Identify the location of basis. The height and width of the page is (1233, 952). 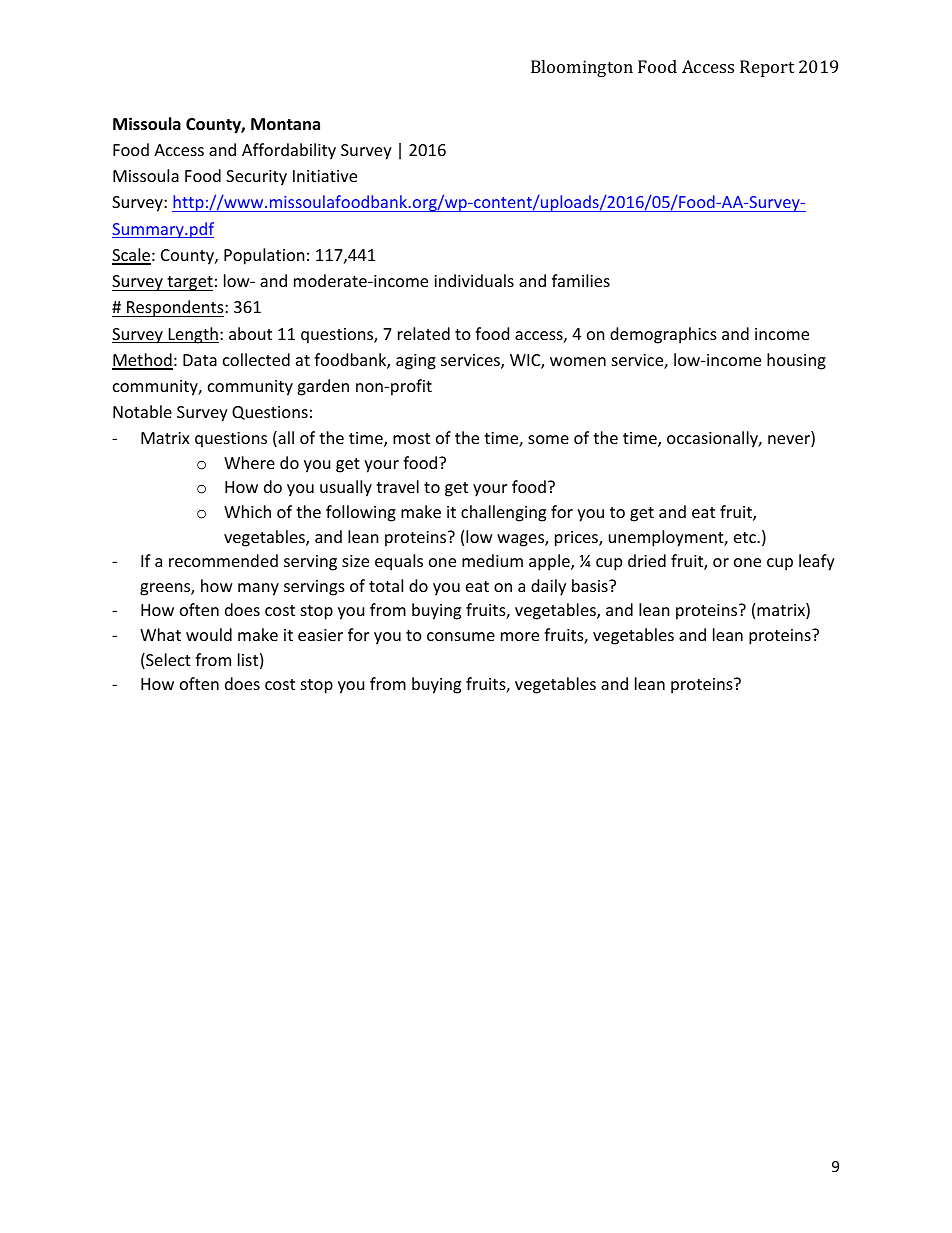
(591, 585).
